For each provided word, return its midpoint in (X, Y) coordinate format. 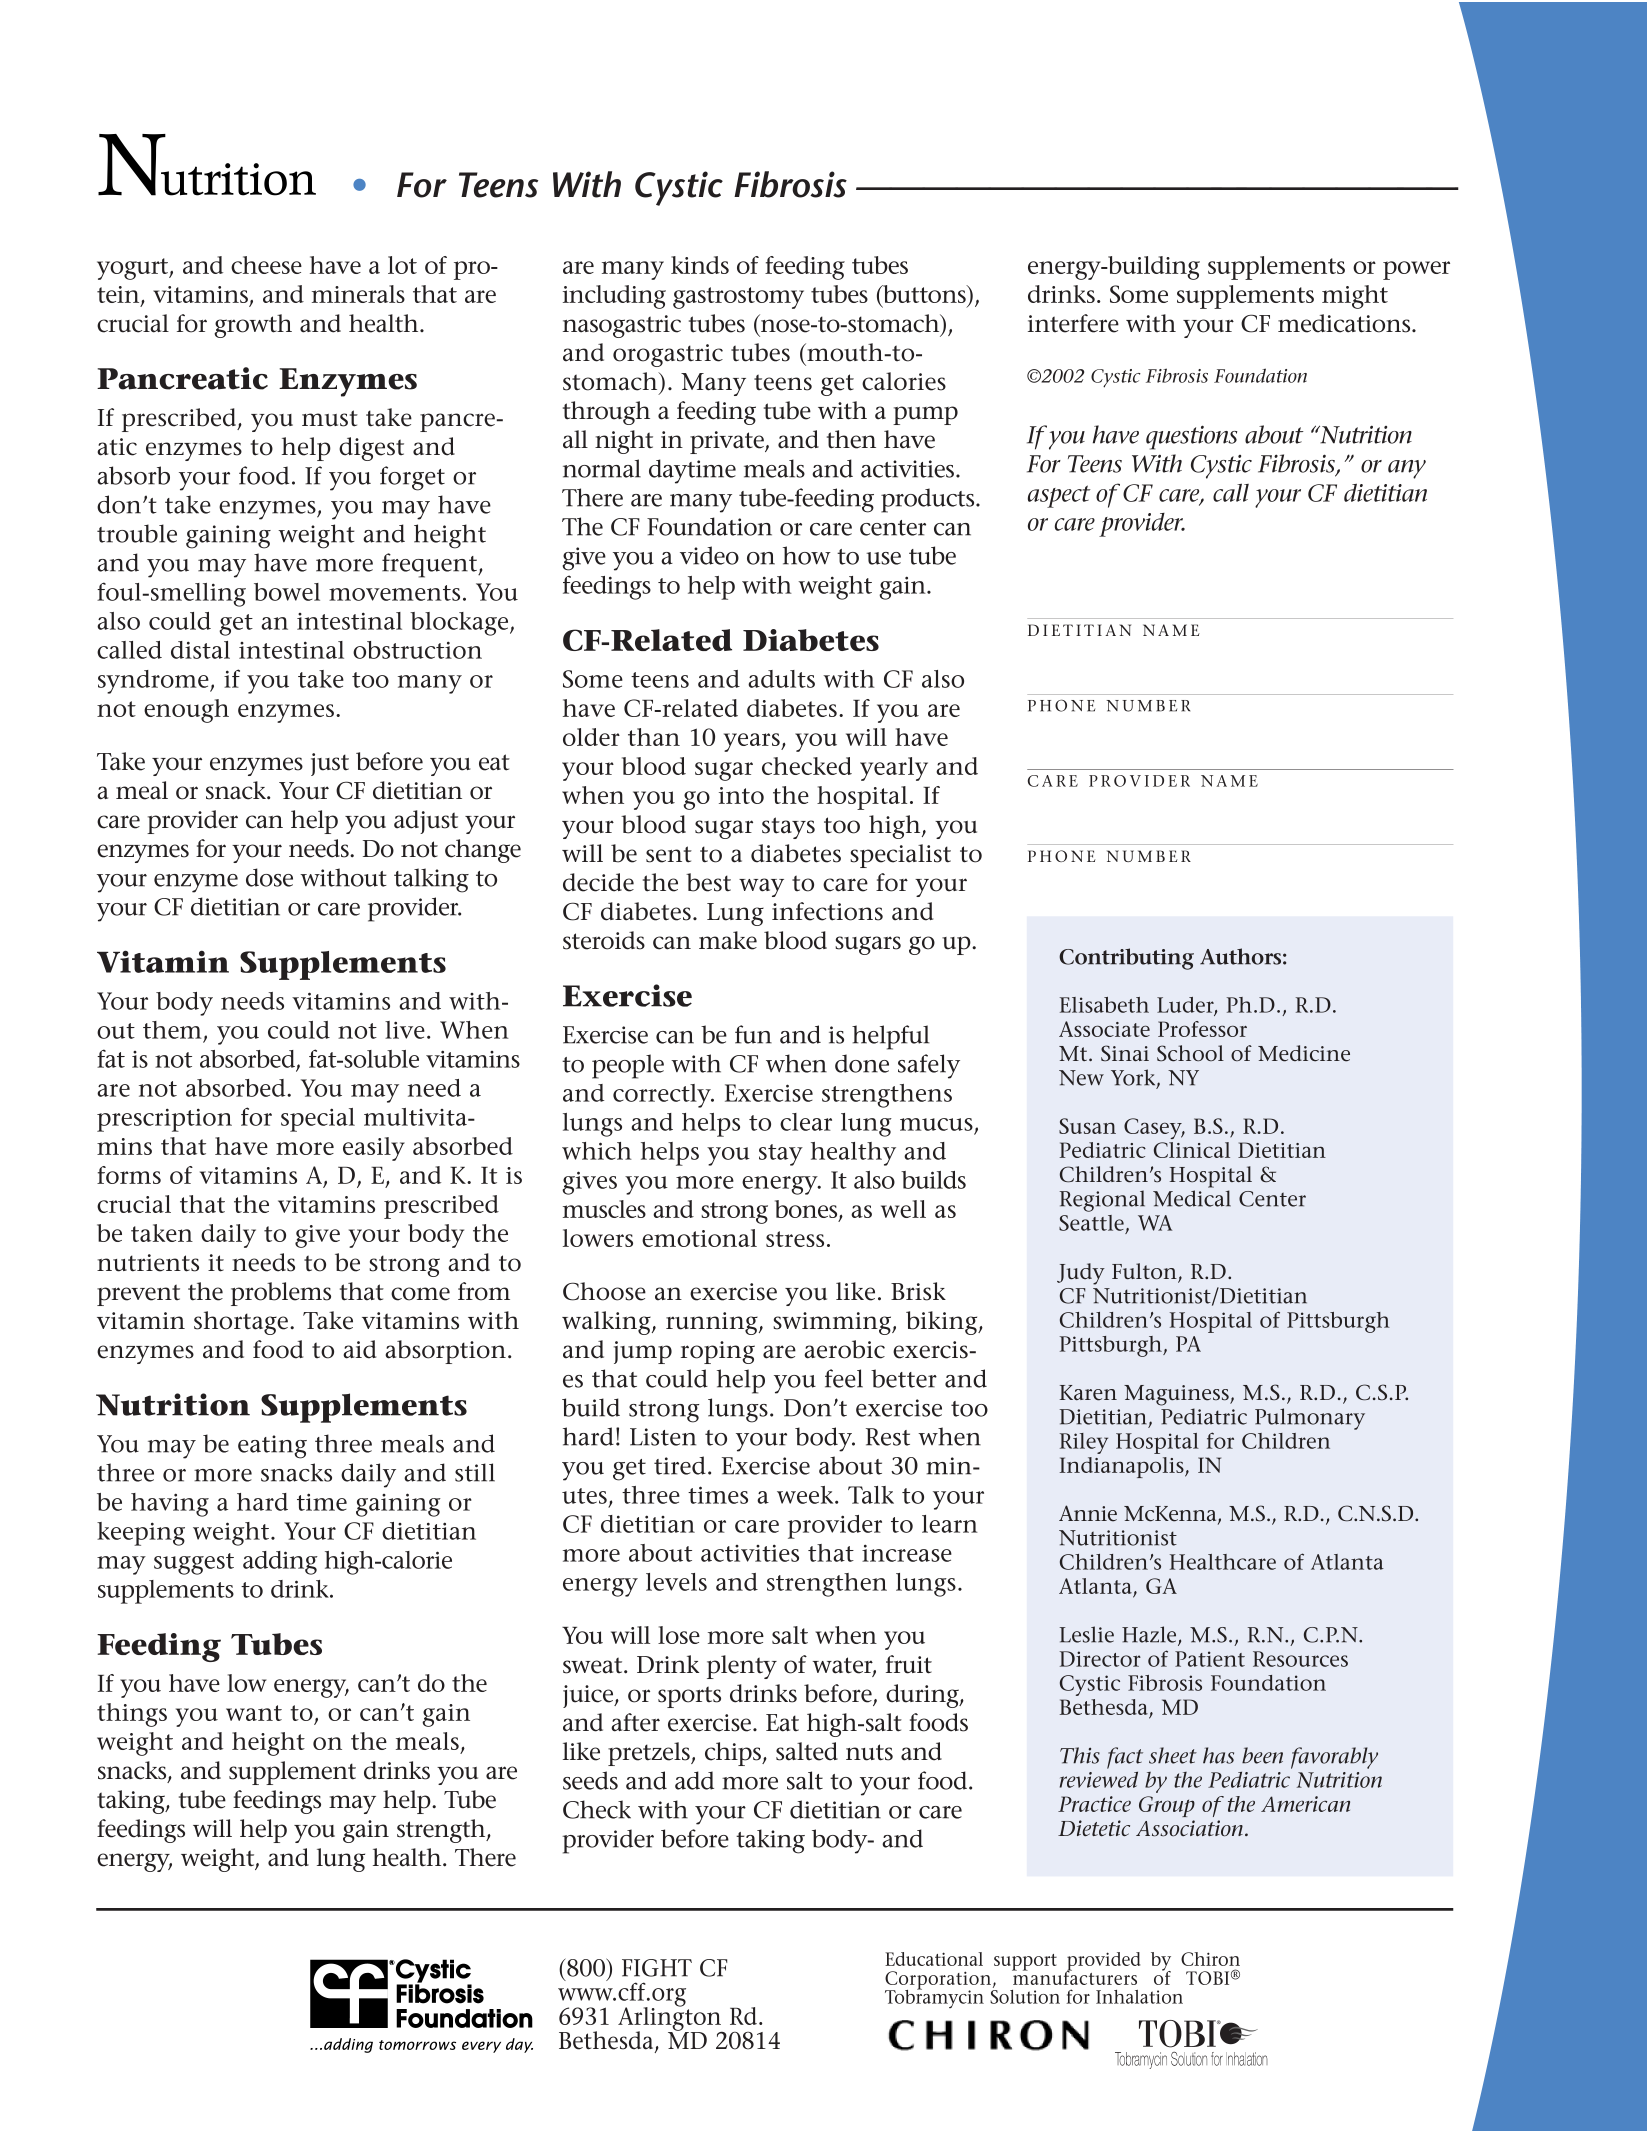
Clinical (1192, 1150)
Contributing (1126, 959)
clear (806, 1122)
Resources (1300, 1659)
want (254, 1713)
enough (186, 711)
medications (1345, 323)
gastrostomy (738, 298)
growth (253, 326)
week (806, 1495)
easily (374, 1149)
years (753, 742)
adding (280, 1563)
